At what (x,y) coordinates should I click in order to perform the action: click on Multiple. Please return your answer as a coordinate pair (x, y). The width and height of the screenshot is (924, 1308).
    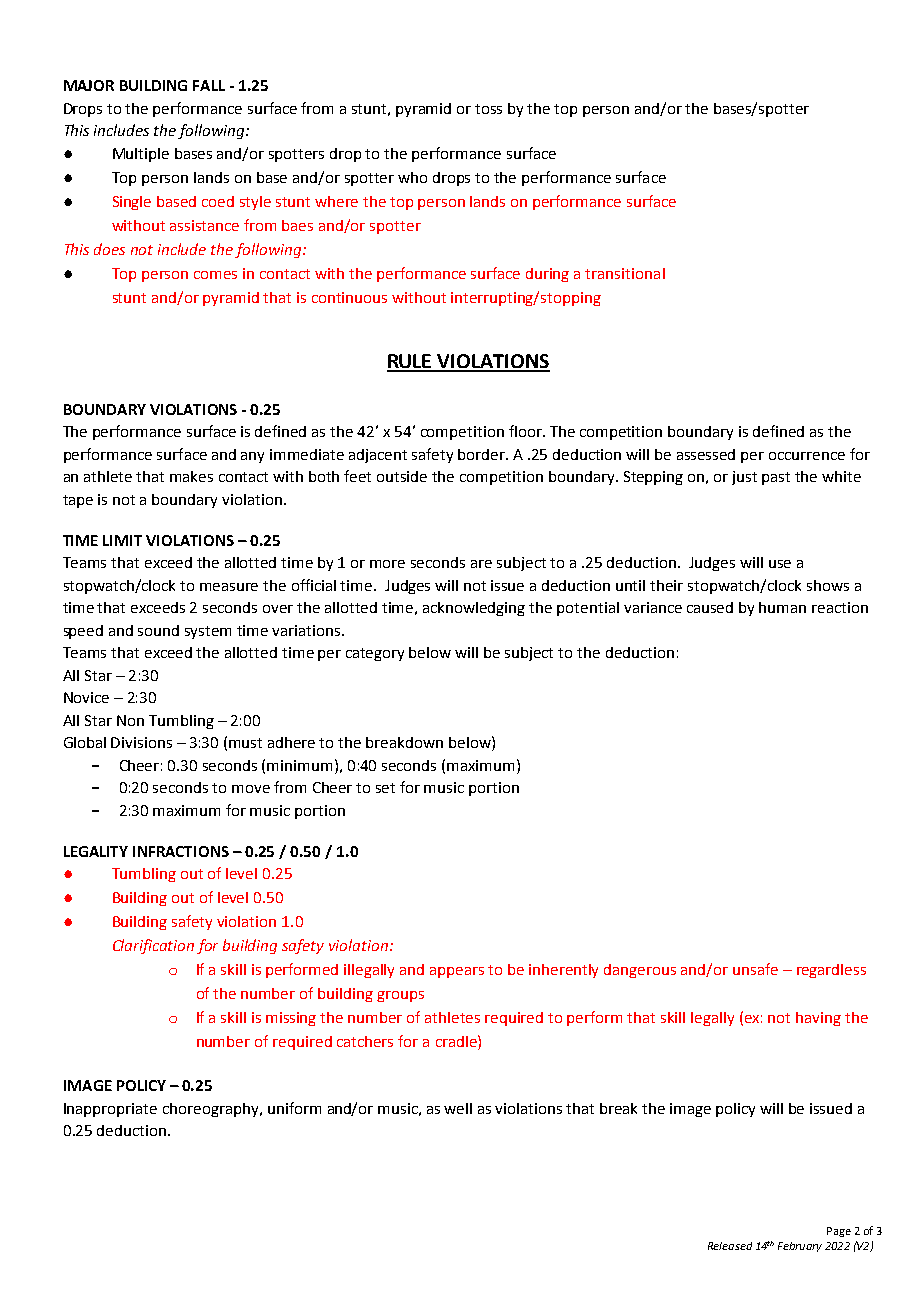
    Looking at the image, I should click on (141, 155).
